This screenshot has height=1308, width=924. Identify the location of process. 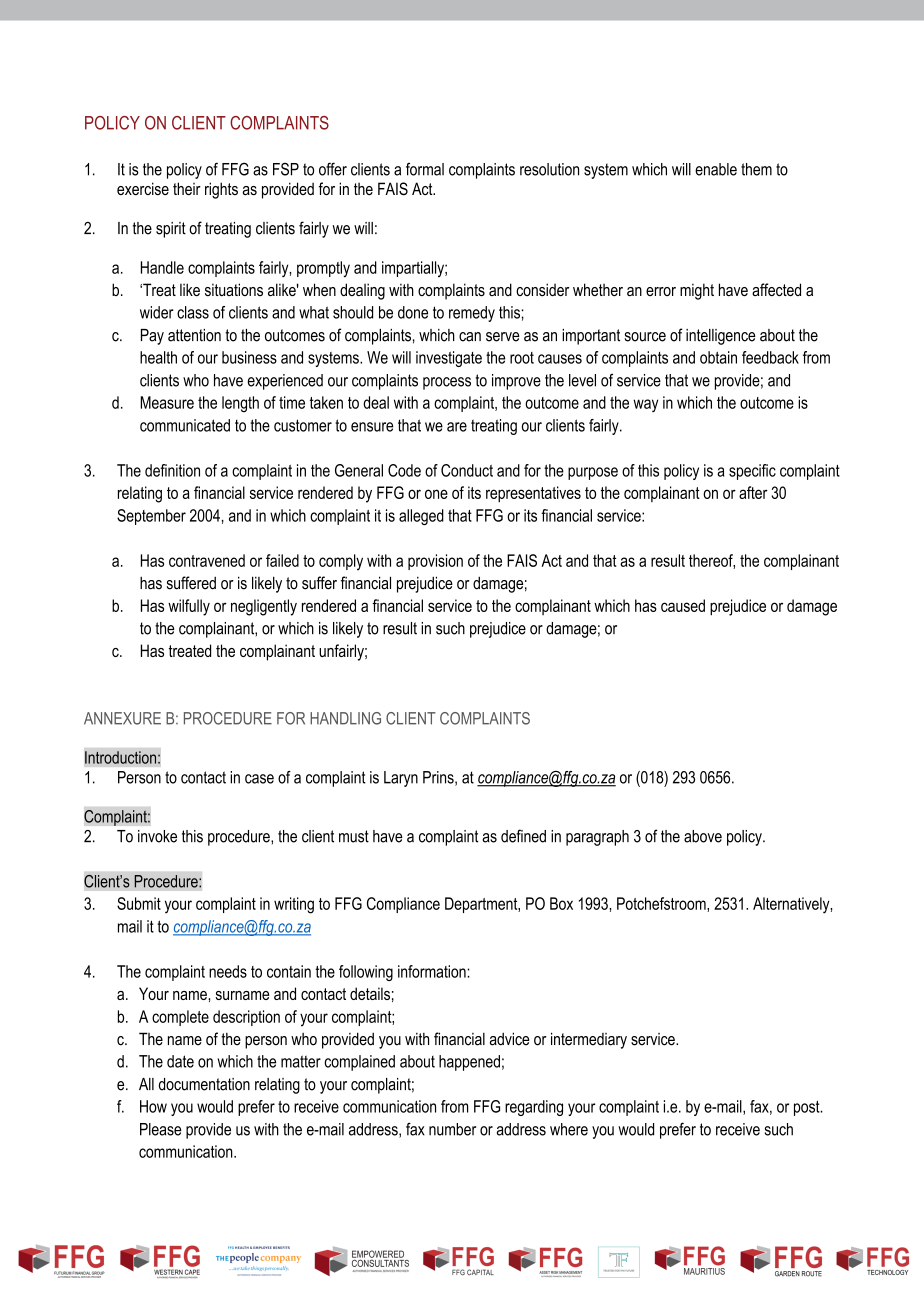
(447, 383).
